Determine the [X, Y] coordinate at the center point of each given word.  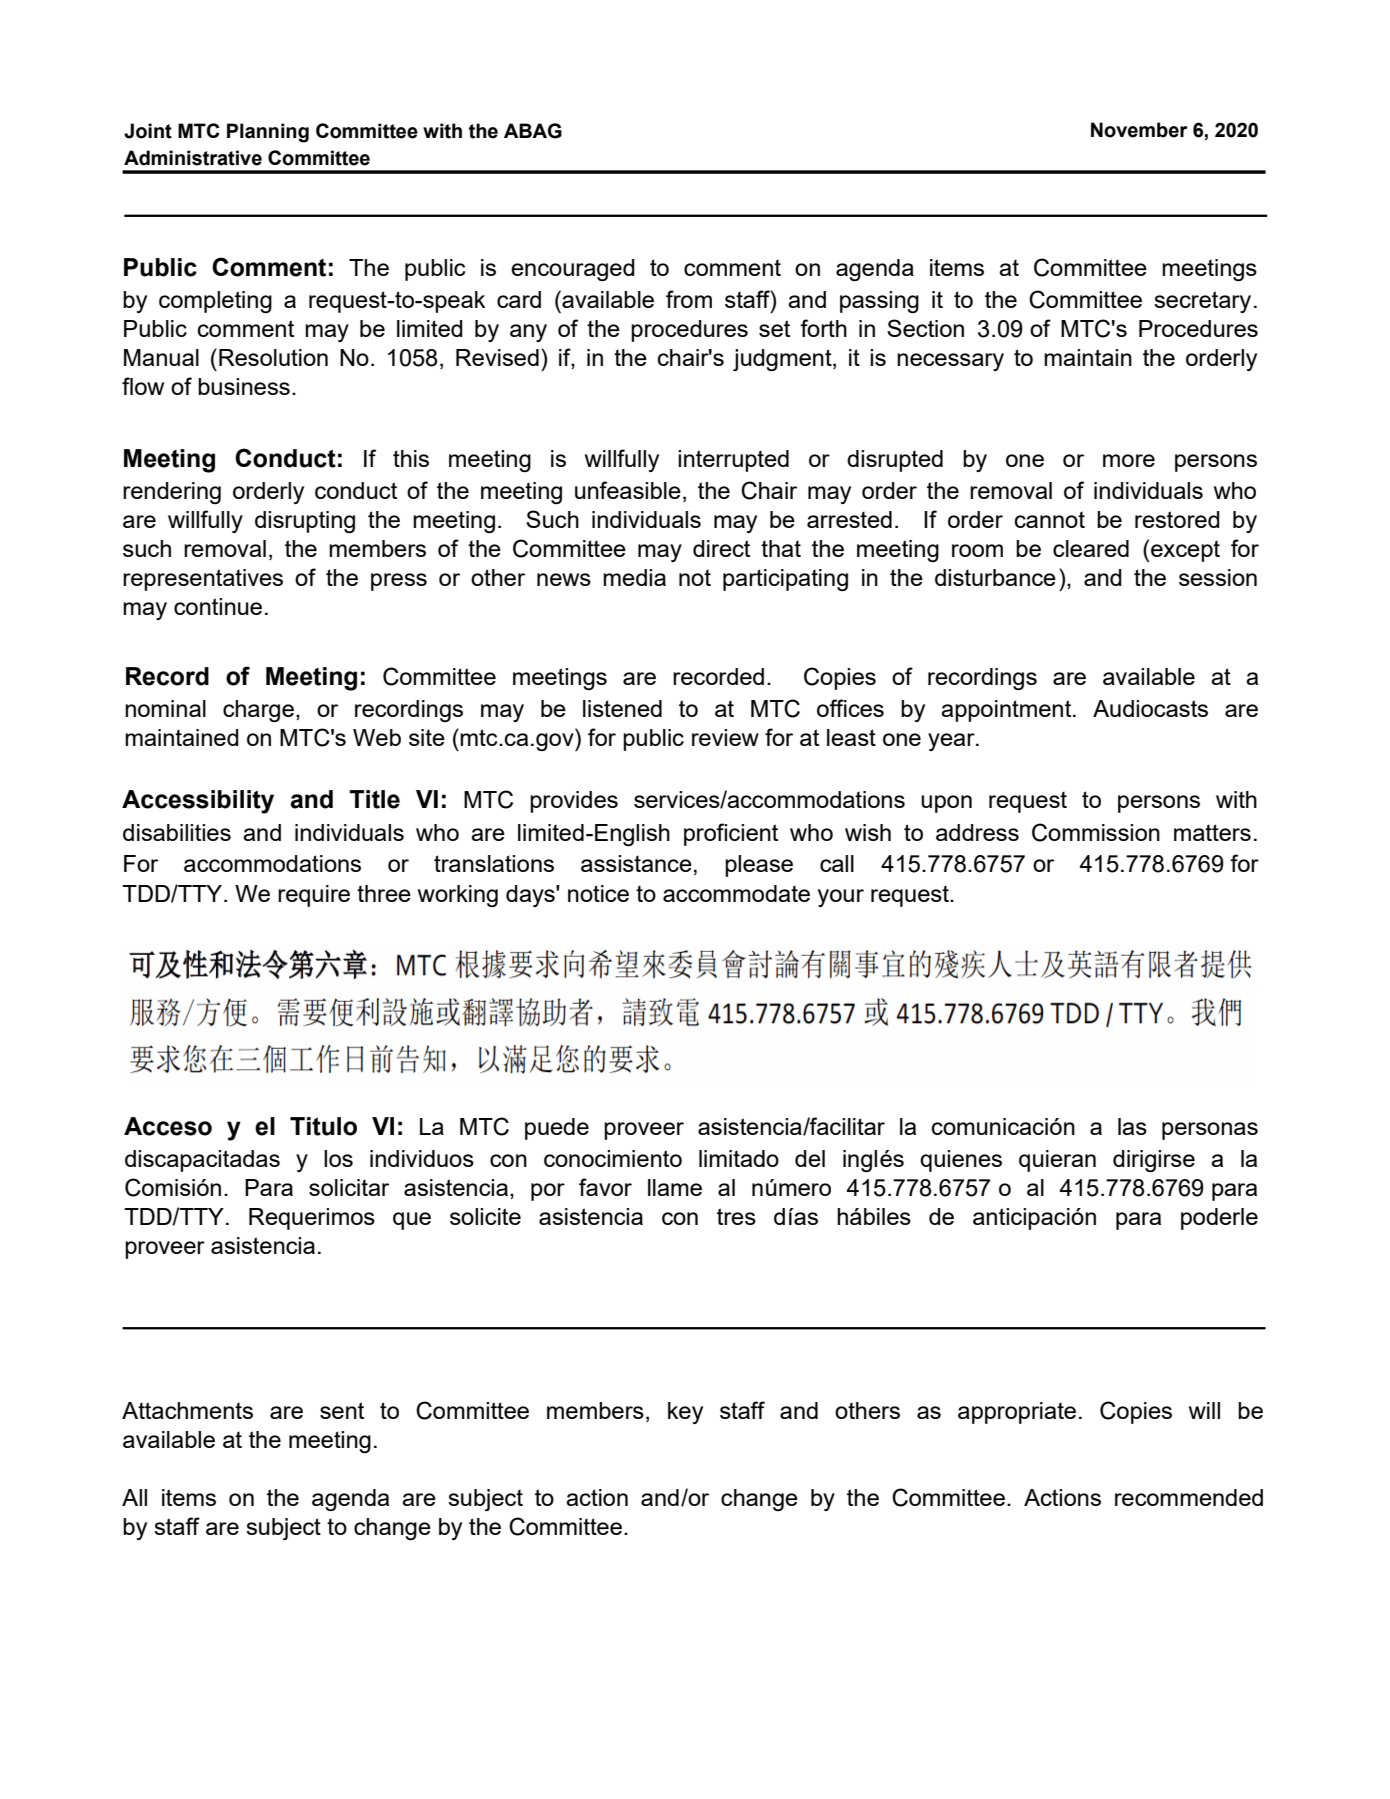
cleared [1091, 548]
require [314, 896]
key [685, 1413]
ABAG [533, 131]
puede [557, 1129]
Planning [268, 133]
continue [218, 606]
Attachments [187, 1410]
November [1139, 130]
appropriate [1017, 1413]
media [634, 577]
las [1132, 1126]
